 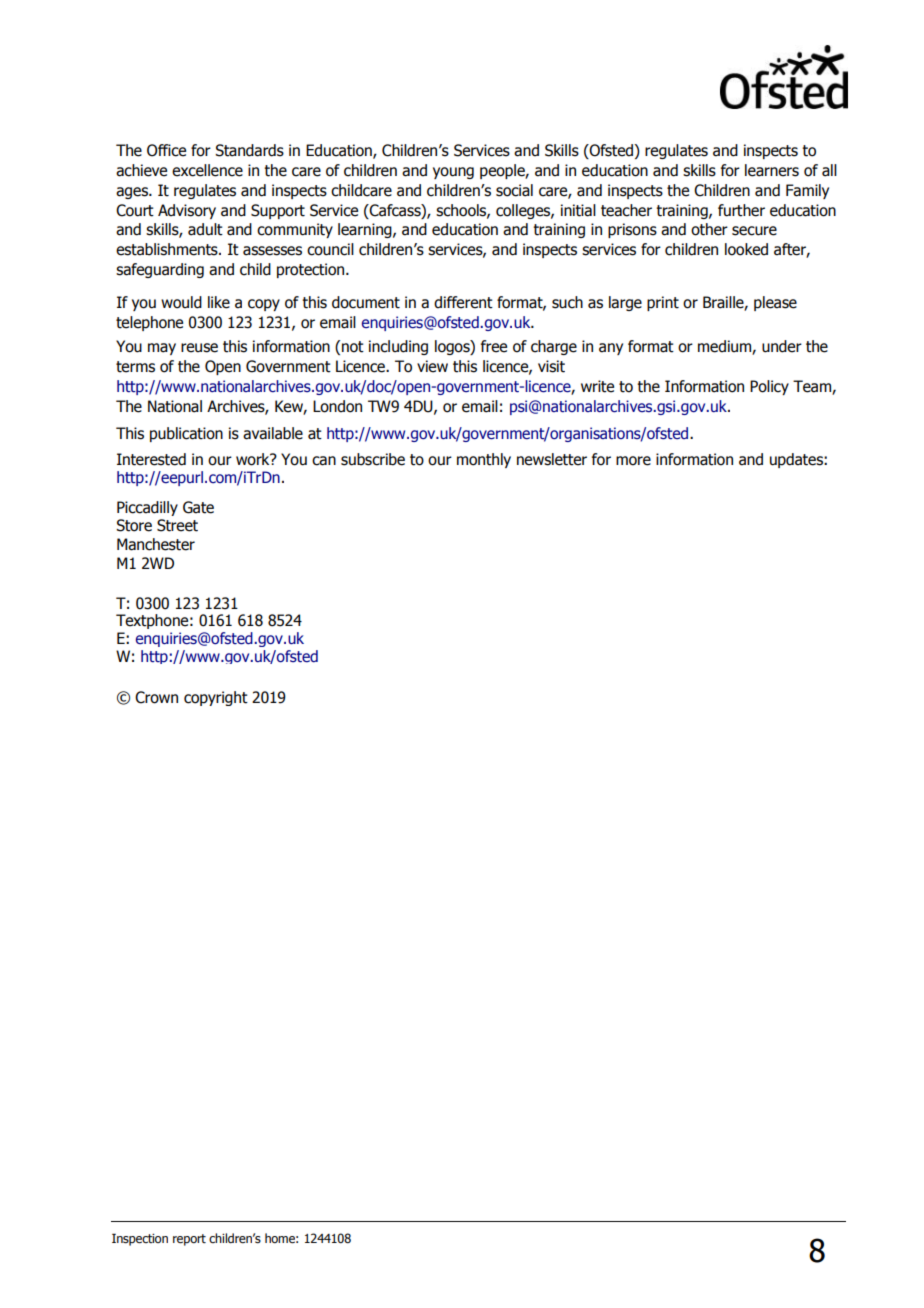 What do you see at coordinates (207, 170) in the page?
I see `excellence` at bounding box center [207, 170].
